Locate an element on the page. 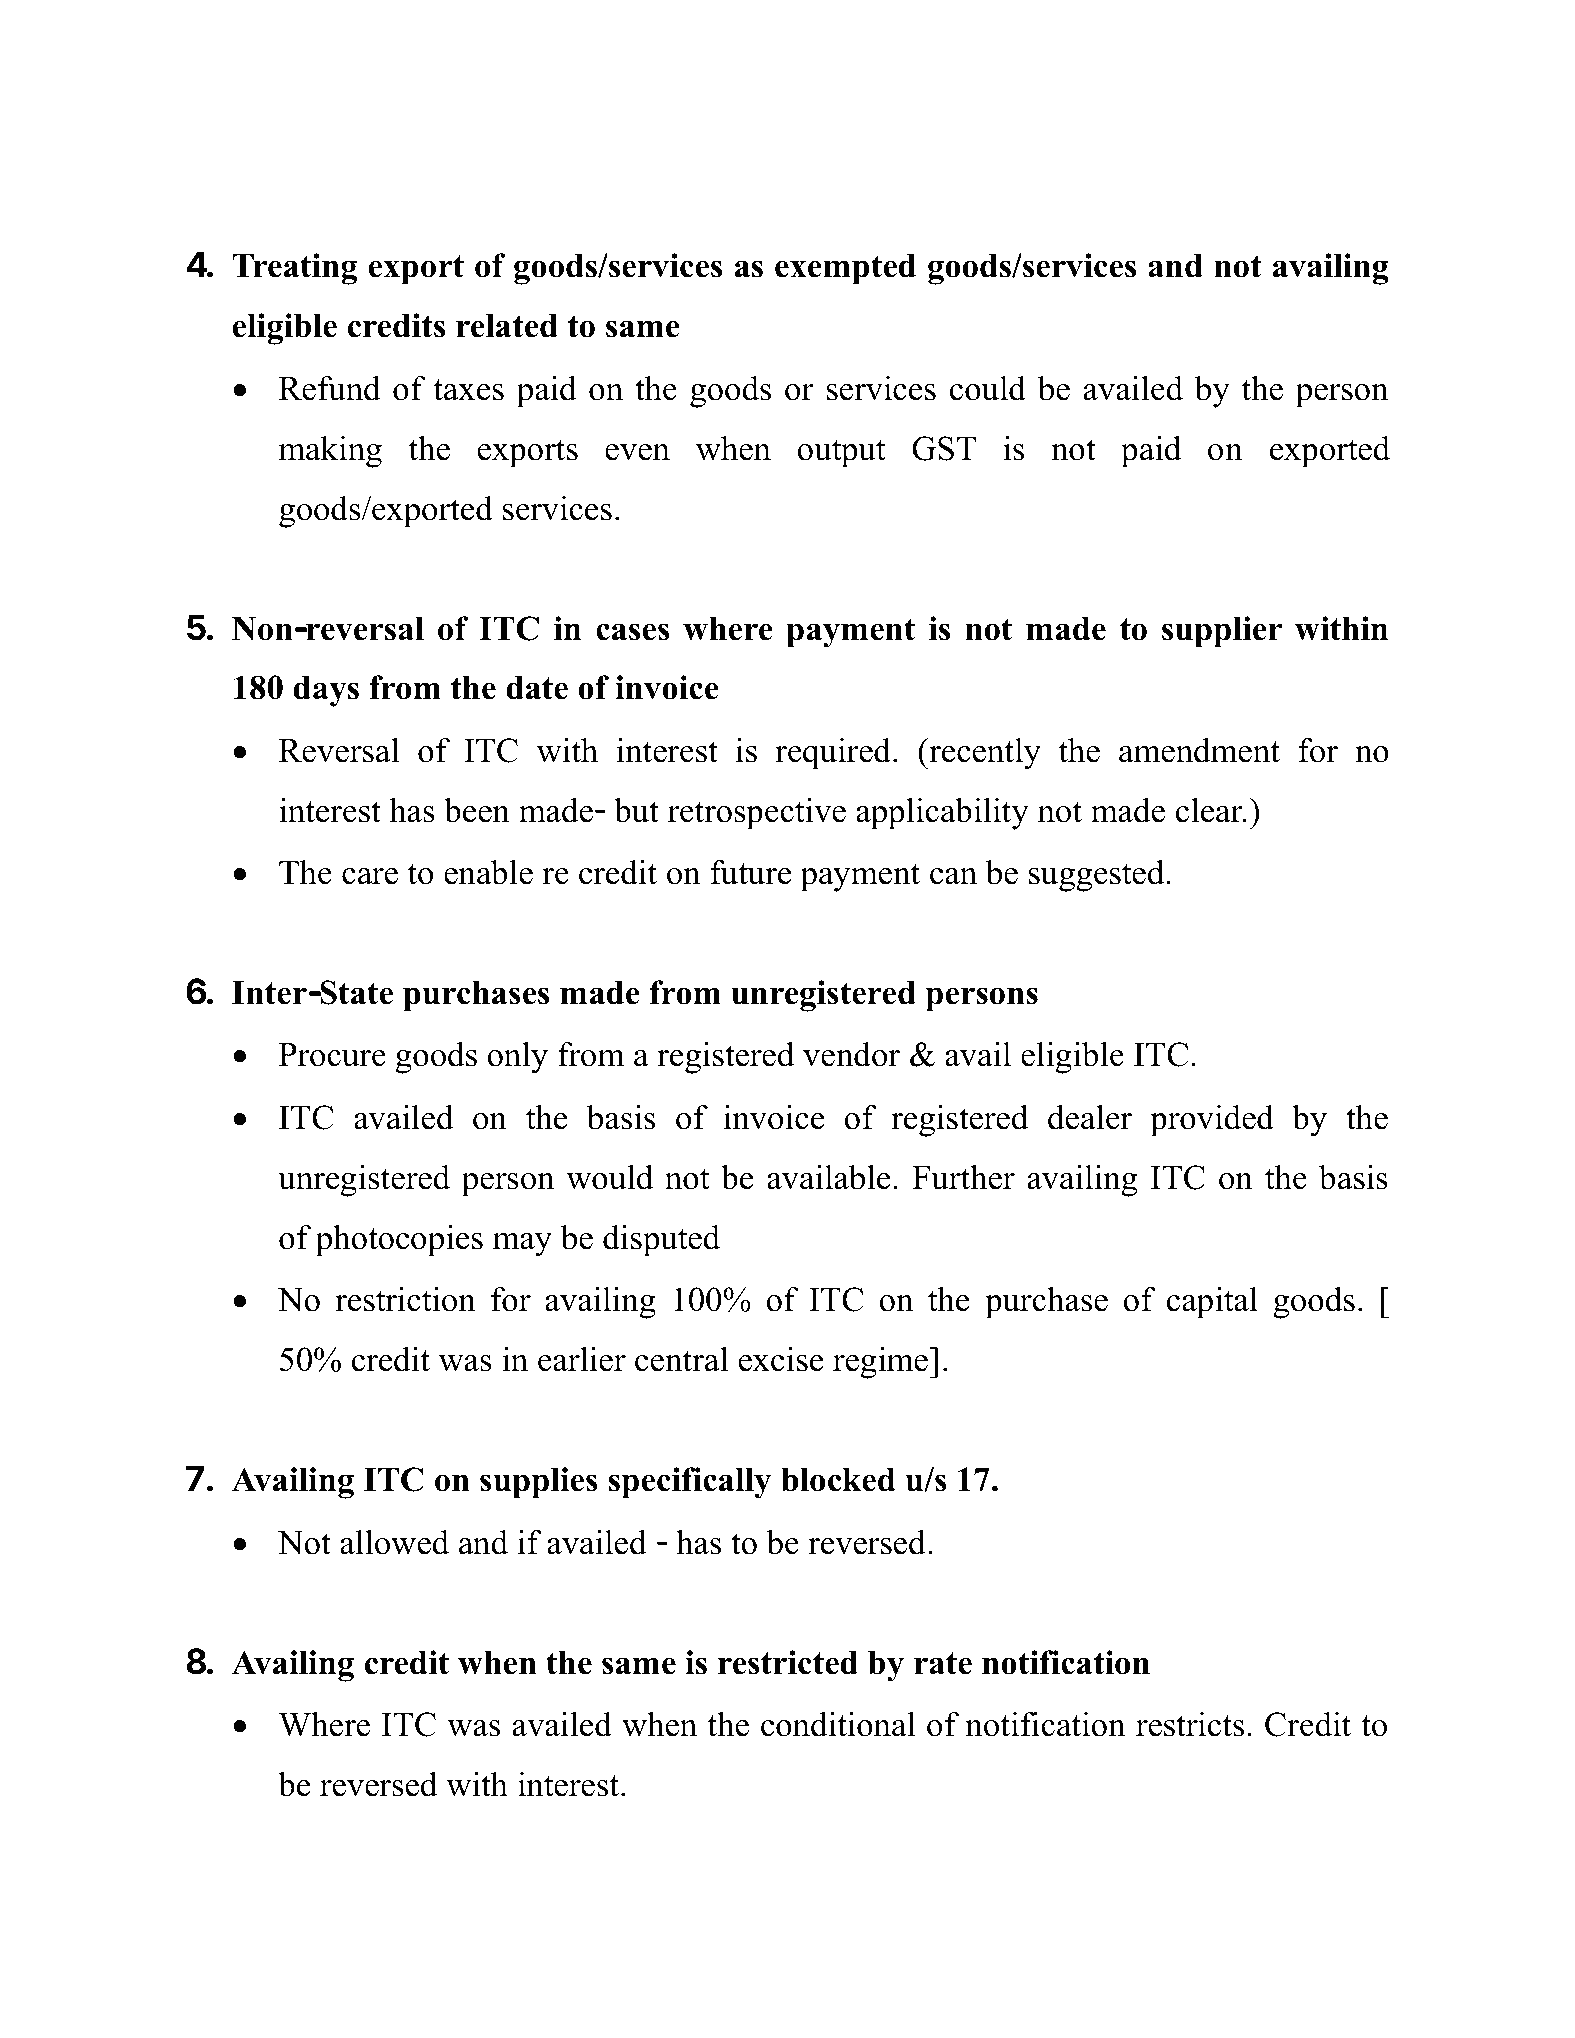 The width and height of the image is (1575, 2038). allowed is located at coordinates (394, 1542).
